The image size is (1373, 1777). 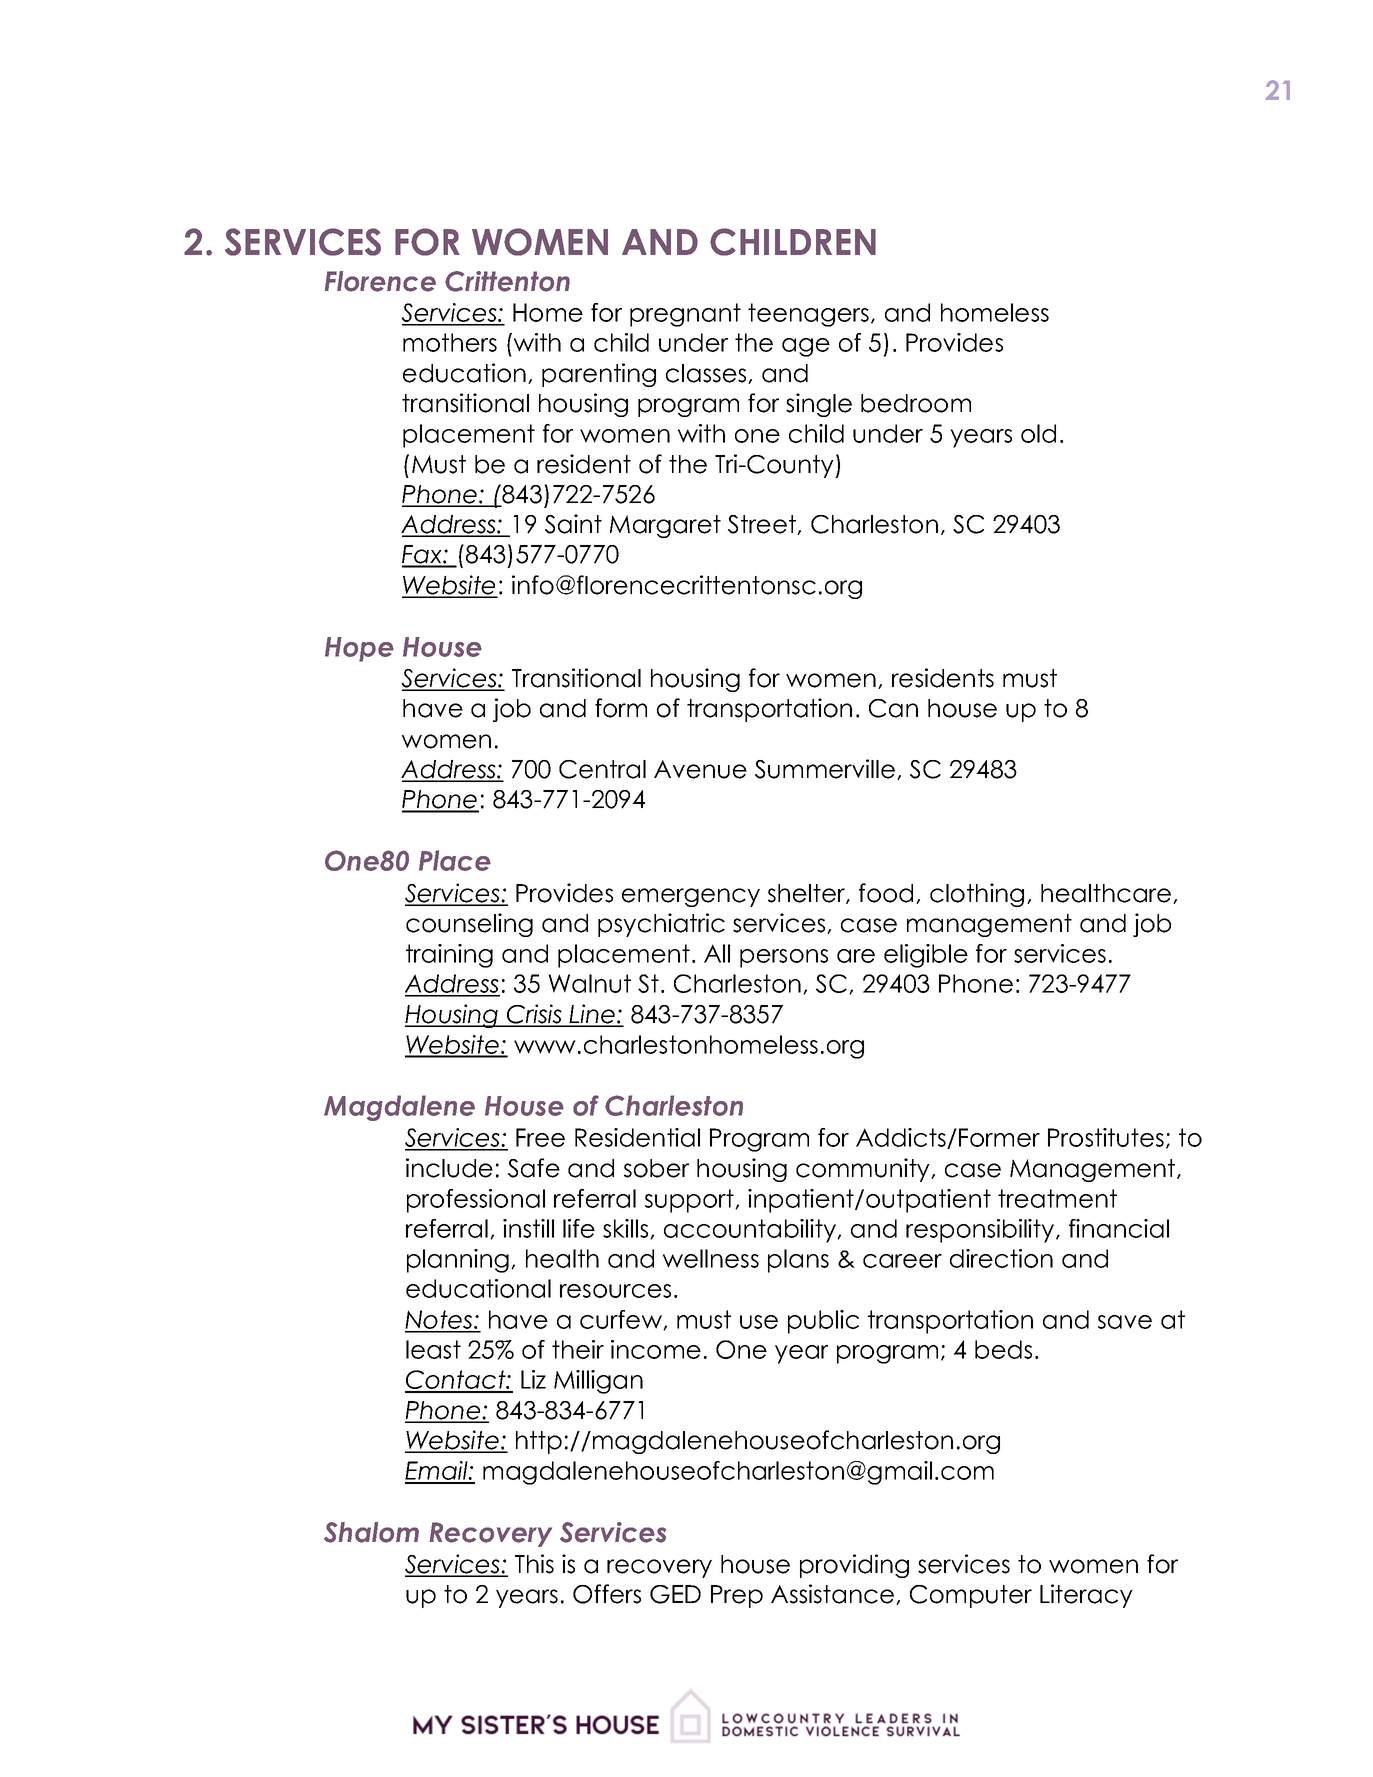 I want to click on Literacy, so click(x=1086, y=1596).
